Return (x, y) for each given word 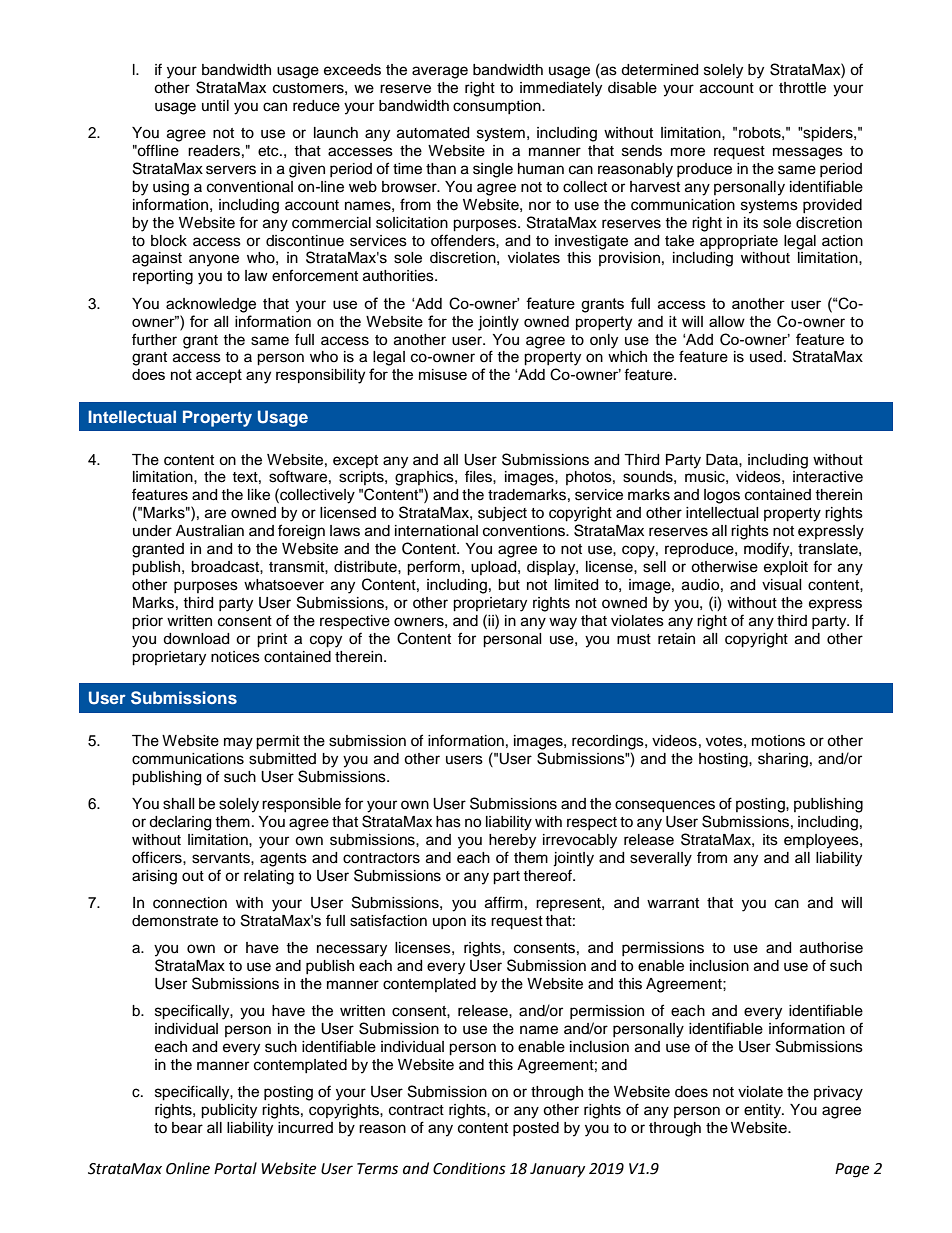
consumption (498, 107)
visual (782, 585)
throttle (802, 88)
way (563, 623)
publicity (229, 1111)
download (196, 639)
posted (536, 1129)
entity (764, 1111)
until (215, 105)
